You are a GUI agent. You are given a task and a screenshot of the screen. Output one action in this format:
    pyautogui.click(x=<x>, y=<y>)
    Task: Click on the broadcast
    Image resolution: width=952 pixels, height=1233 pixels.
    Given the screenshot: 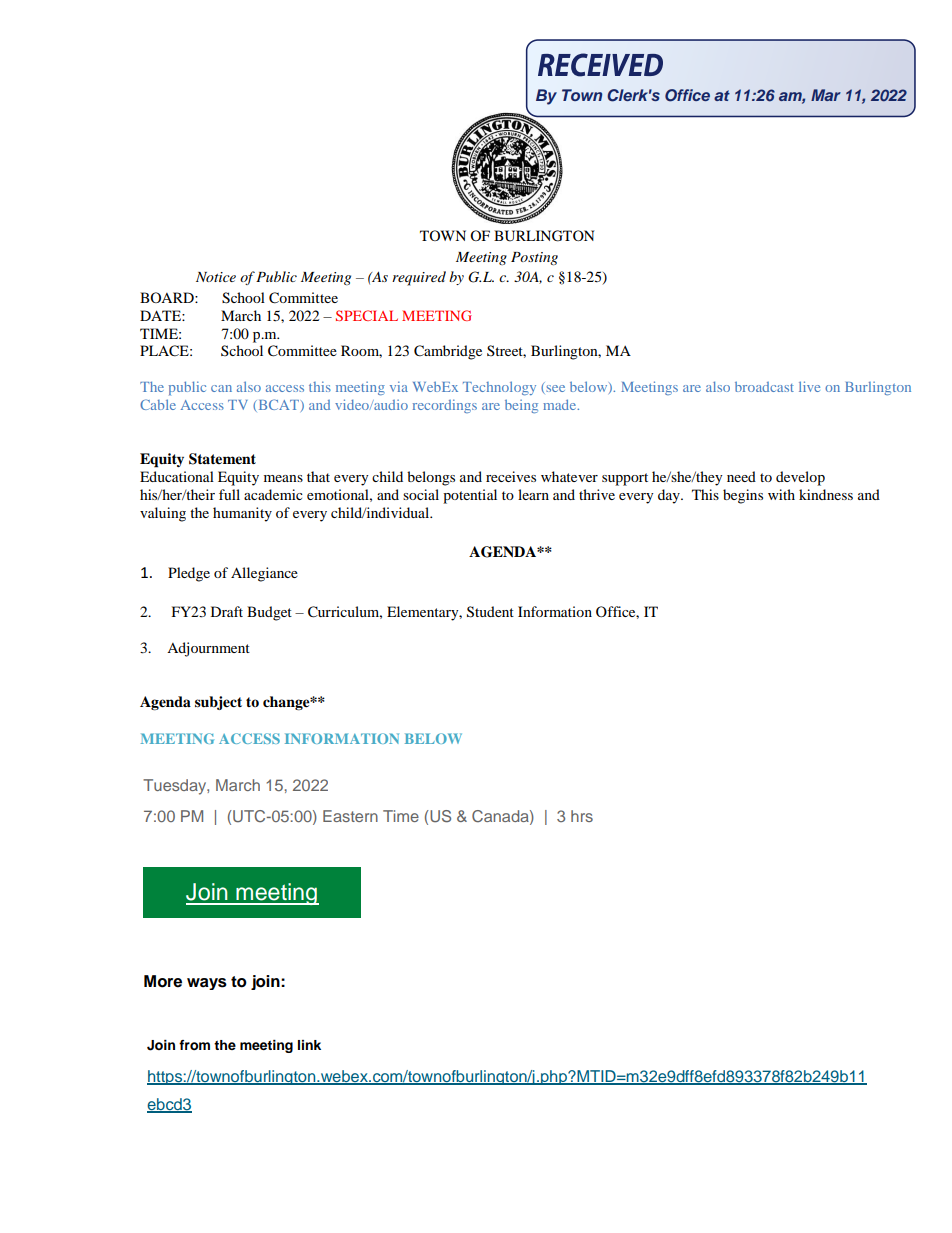 What is the action you would take?
    pyautogui.click(x=764, y=386)
